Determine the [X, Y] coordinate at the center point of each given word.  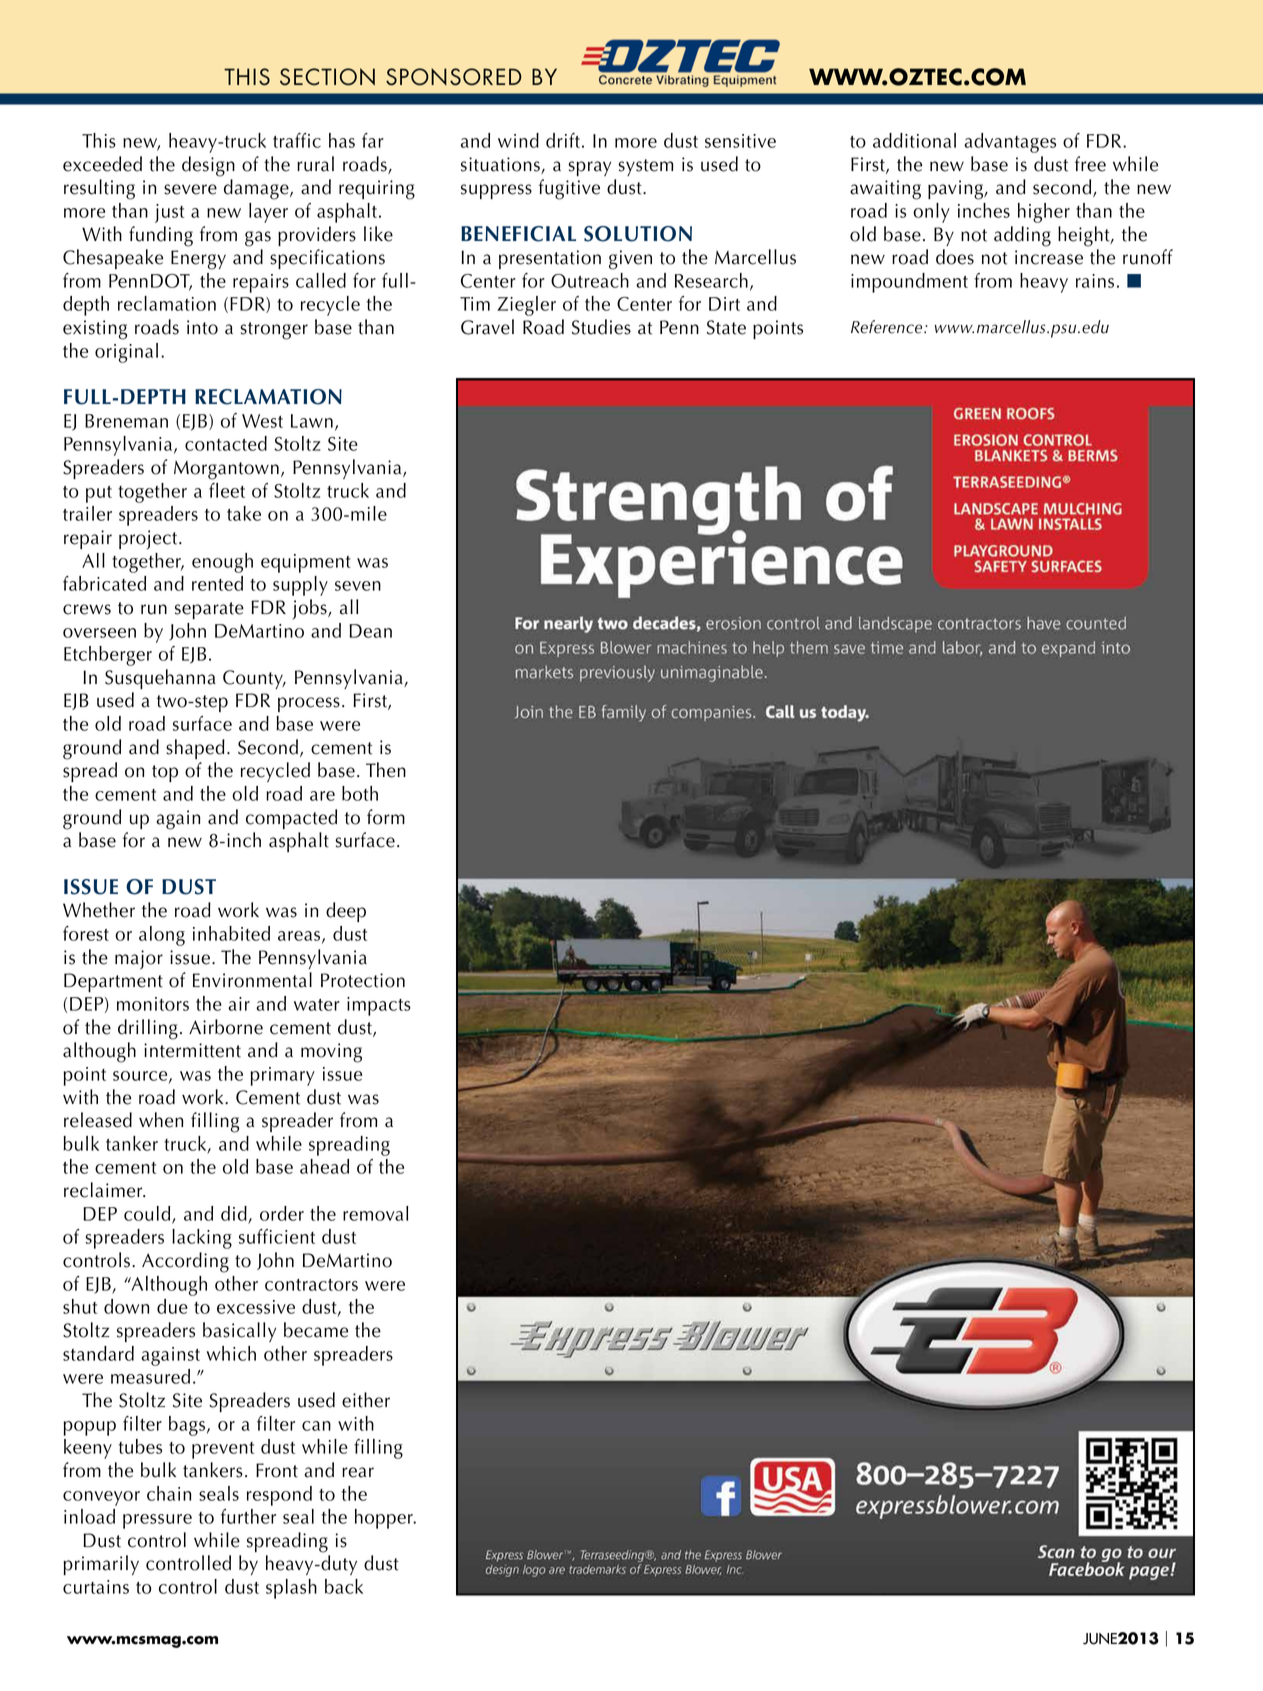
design [208, 166]
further [248, 1516]
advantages [1010, 143]
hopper [385, 1519]
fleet [227, 490]
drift [563, 140]
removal [375, 1213]
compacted [291, 819]
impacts [379, 1006]
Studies [601, 327]
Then [386, 770]
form [386, 817]
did [235, 1214]
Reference [888, 327]
